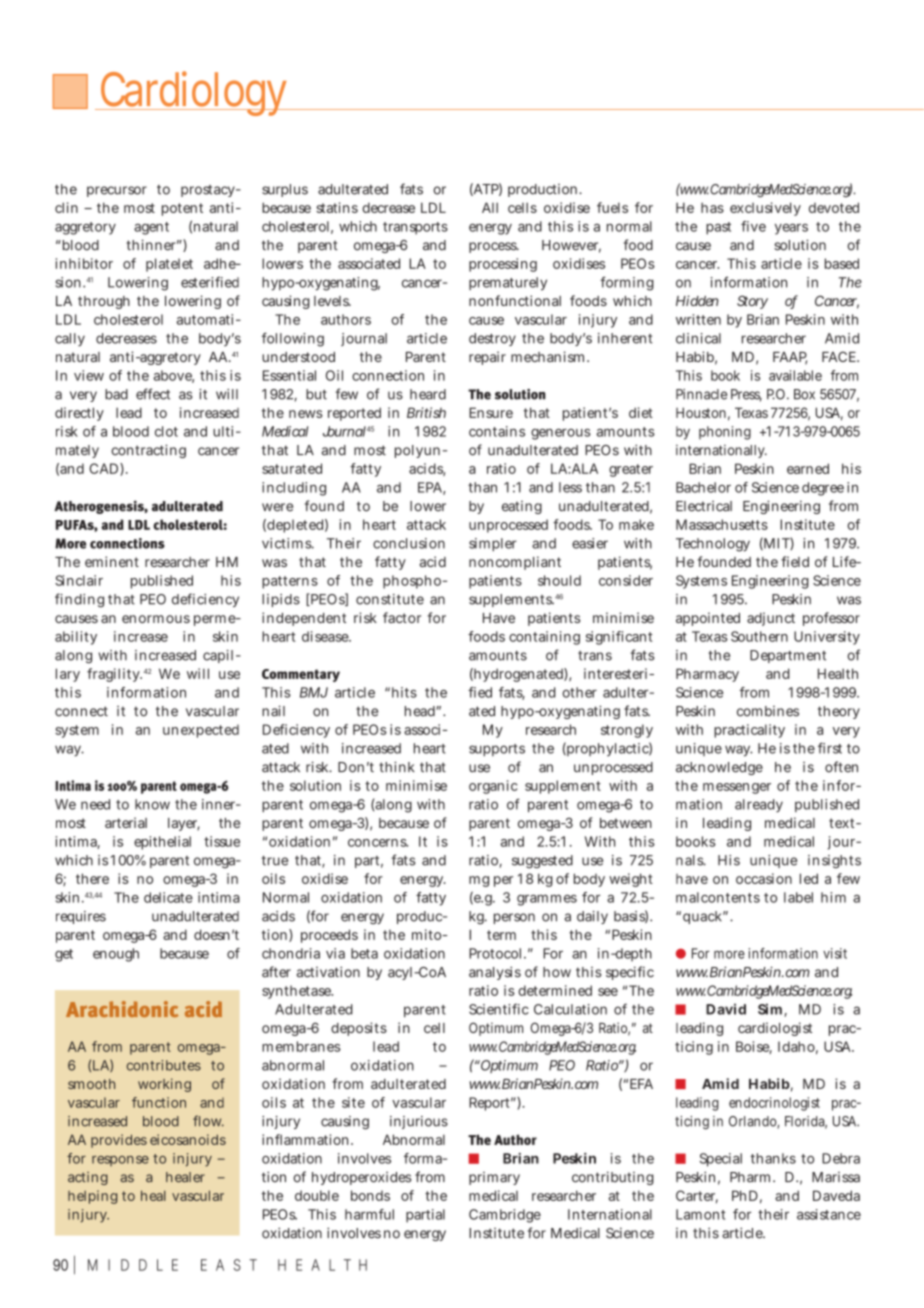 The image size is (924, 1308). I want to click on Southern, so click(759, 636).
